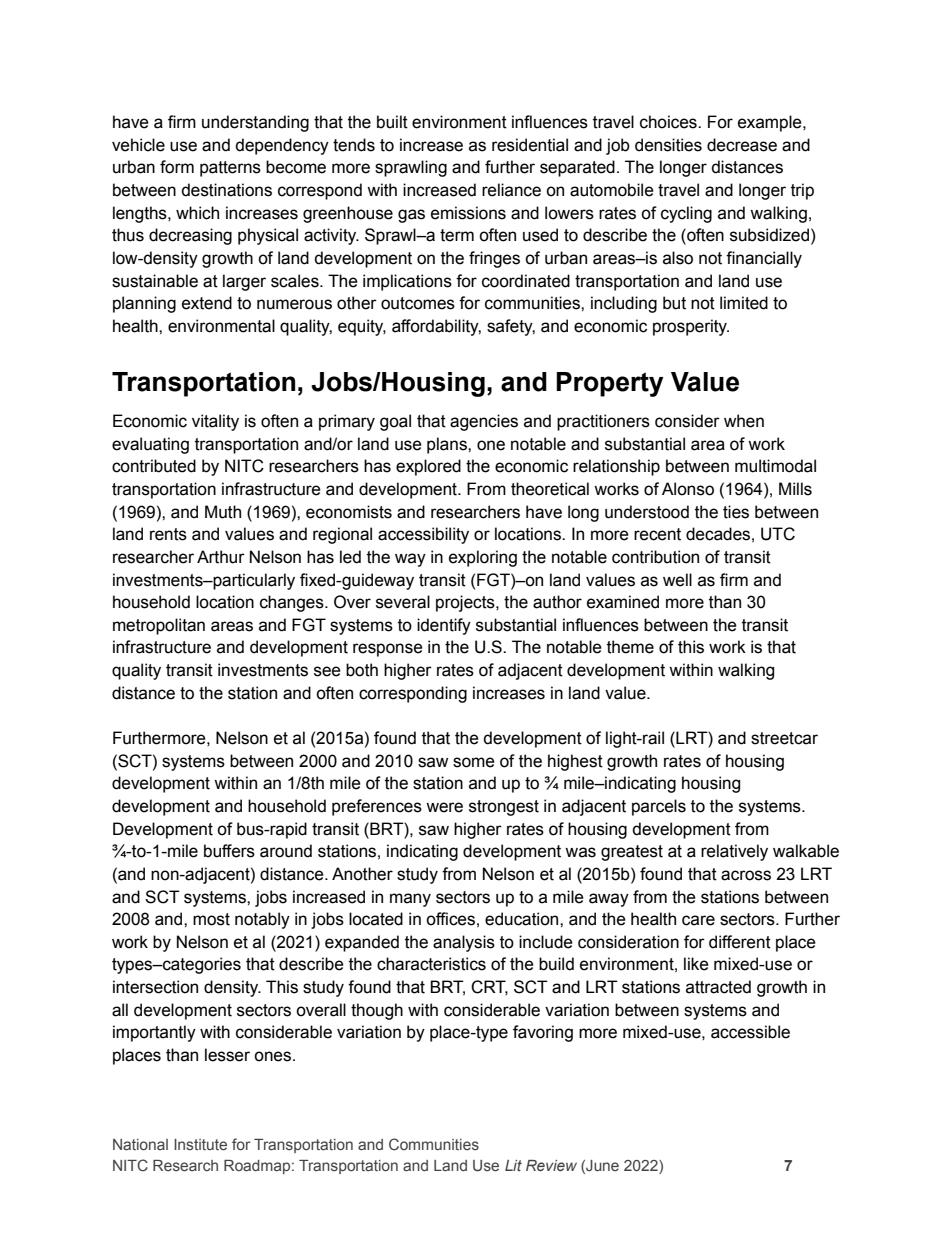 This screenshot has height=1233, width=952. What do you see at coordinates (444, 626) in the screenshot?
I see `identify` at bounding box center [444, 626].
